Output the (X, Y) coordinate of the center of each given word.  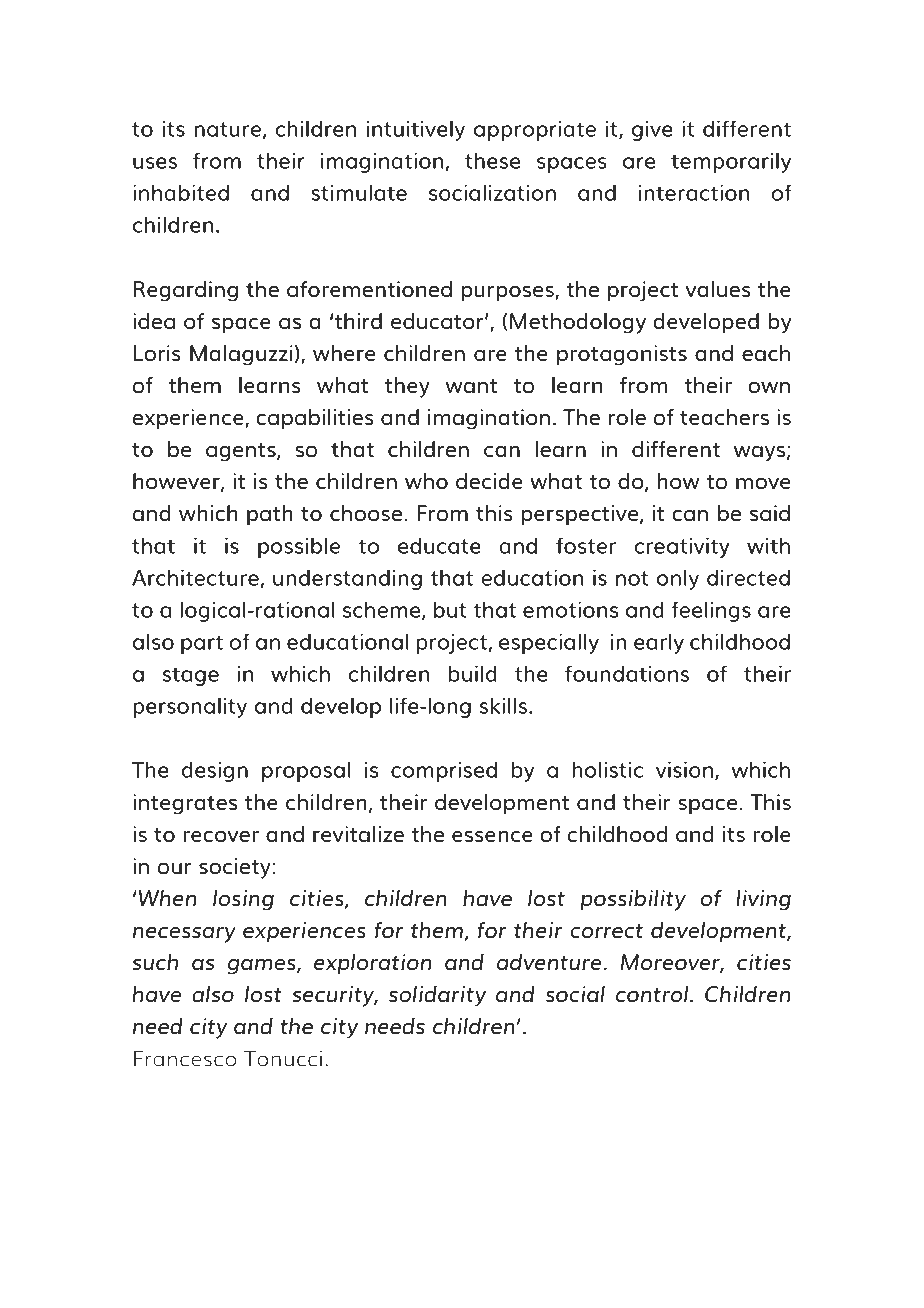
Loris (157, 353)
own (769, 387)
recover (221, 836)
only (678, 579)
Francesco (185, 1059)
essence (492, 836)
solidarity (437, 996)
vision (686, 771)
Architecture (196, 578)
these (492, 160)
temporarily (731, 162)
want (471, 386)
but (450, 609)
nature (227, 129)
